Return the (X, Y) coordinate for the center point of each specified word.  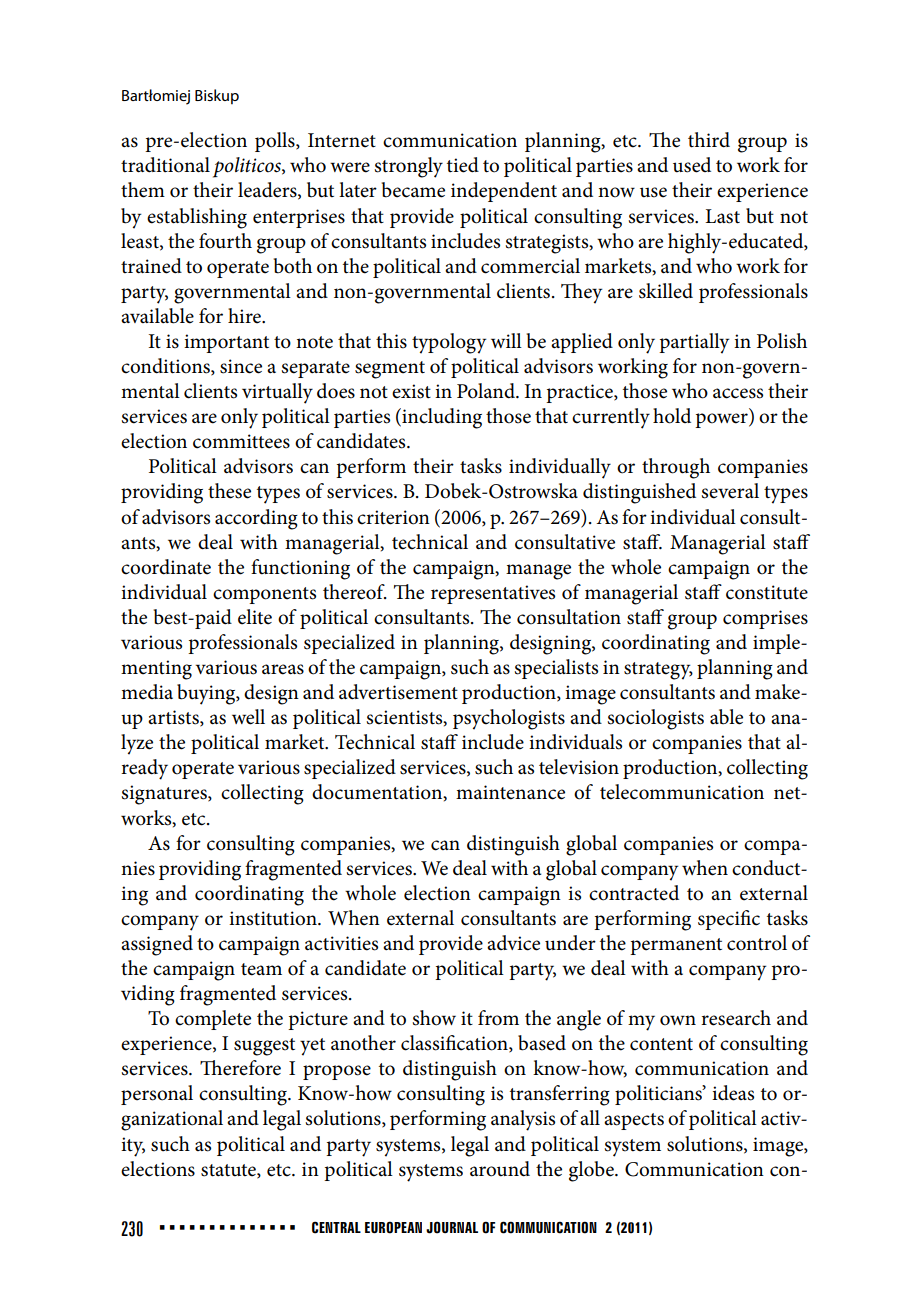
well (248, 717)
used (692, 165)
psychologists (509, 719)
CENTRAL (336, 1227)
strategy (658, 671)
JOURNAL (452, 1227)
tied (463, 165)
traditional (165, 165)
